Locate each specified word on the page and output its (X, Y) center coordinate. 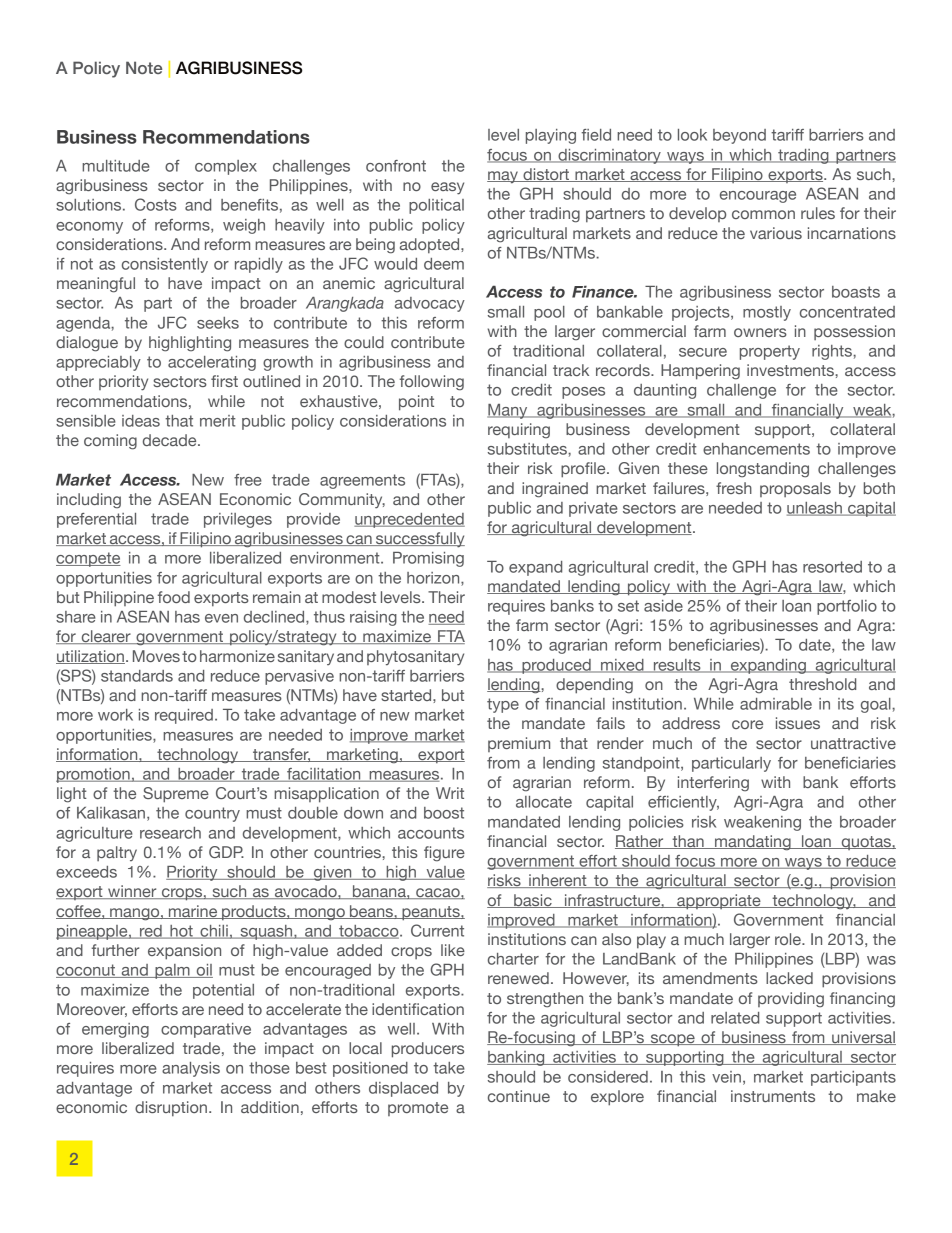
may (503, 177)
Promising (428, 559)
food (174, 597)
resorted (832, 567)
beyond (739, 136)
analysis (191, 1069)
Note (144, 67)
